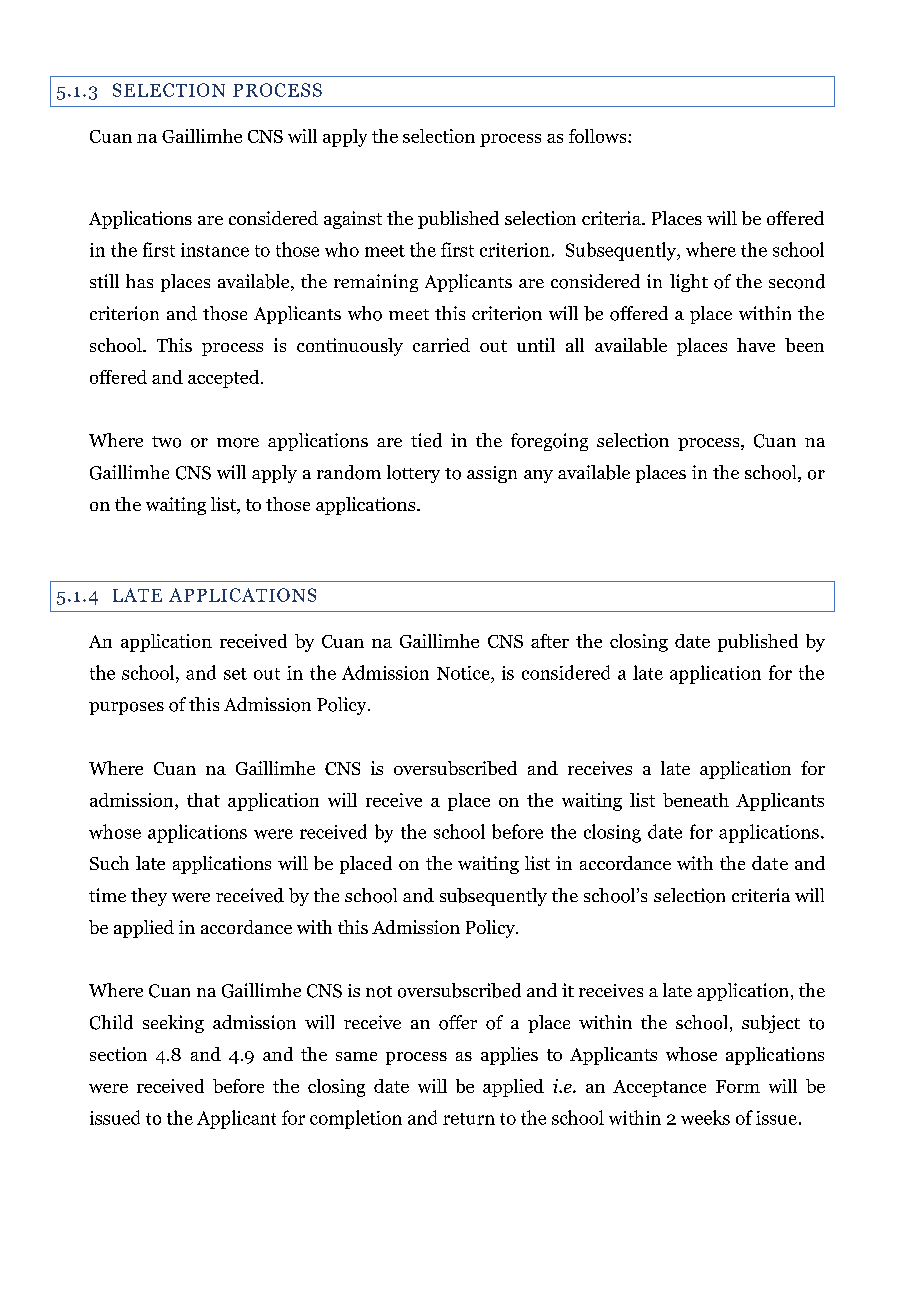  What do you see at coordinates (215, 250) in the image?
I see `instance` at bounding box center [215, 250].
